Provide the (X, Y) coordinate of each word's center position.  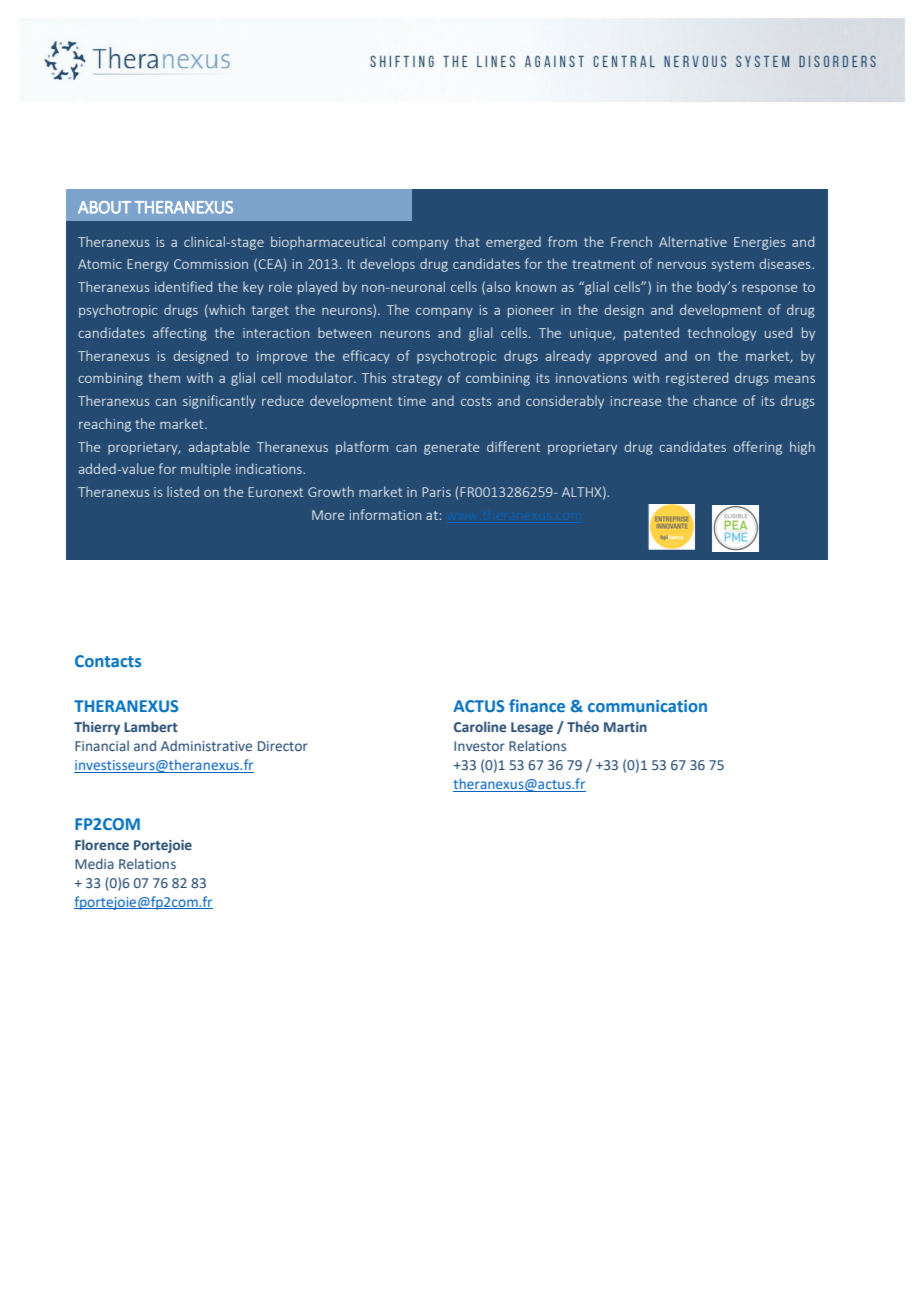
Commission (211, 264)
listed (183, 491)
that (467, 241)
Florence (102, 844)
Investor (479, 746)
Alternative (693, 241)
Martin (625, 727)
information (385, 514)
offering (757, 448)
